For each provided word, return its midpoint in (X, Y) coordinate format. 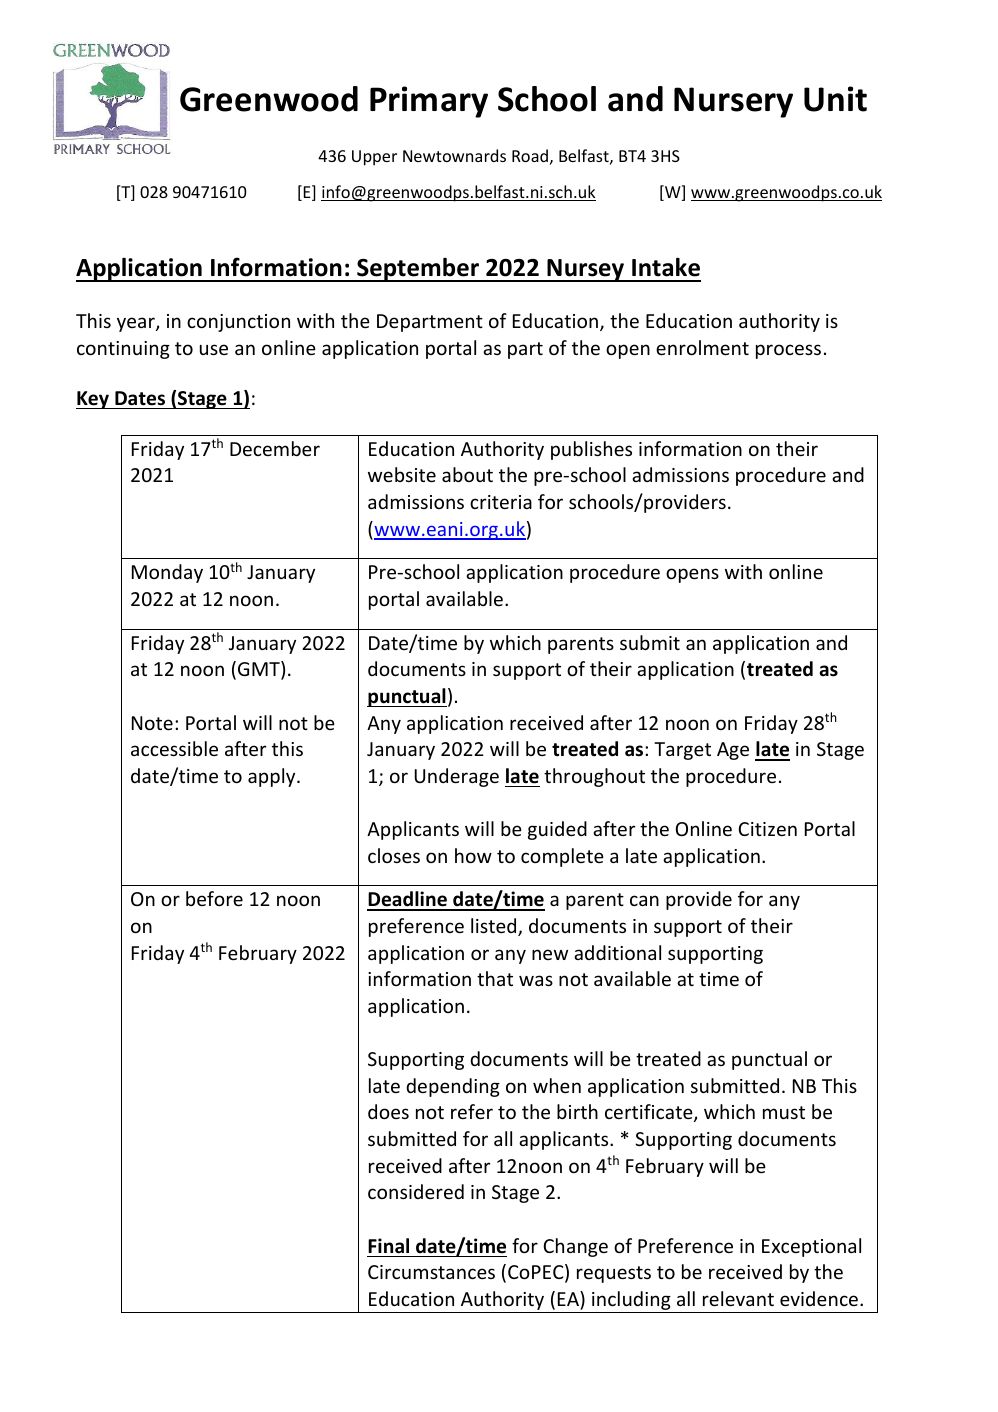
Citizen (767, 829)
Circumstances (431, 1272)
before (214, 898)
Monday (167, 573)
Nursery (733, 102)
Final (388, 1246)
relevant (738, 1298)
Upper (374, 158)
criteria (501, 502)
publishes (591, 450)
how (473, 855)
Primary (429, 102)
